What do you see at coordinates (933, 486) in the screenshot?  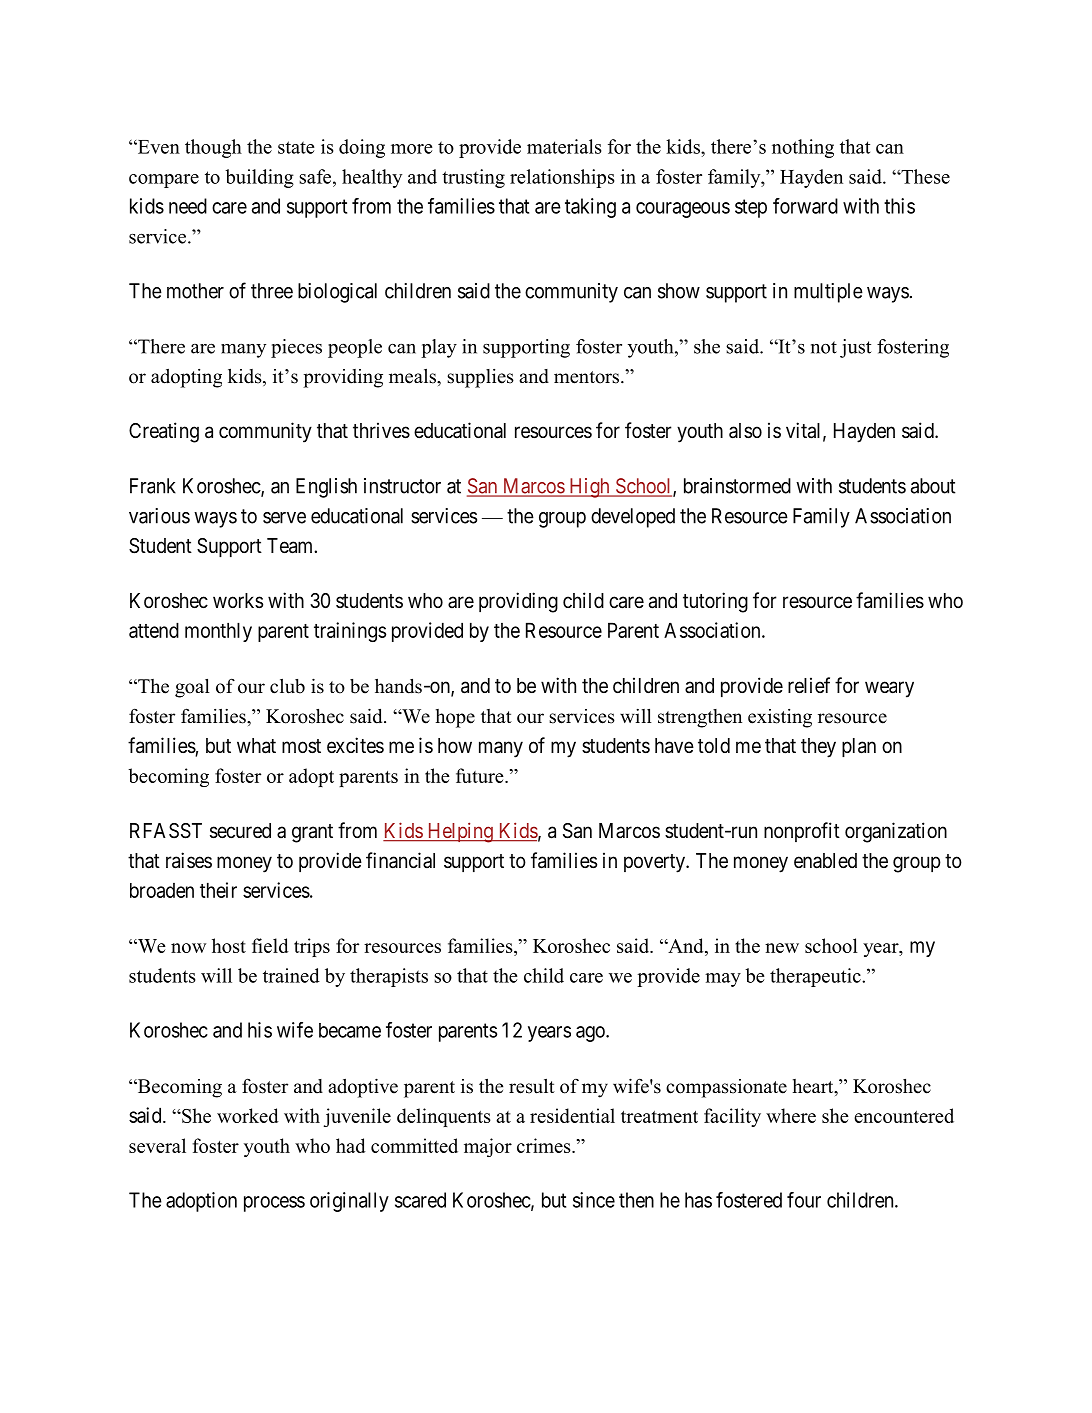 I see `about` at bounding box center [933, 486].
